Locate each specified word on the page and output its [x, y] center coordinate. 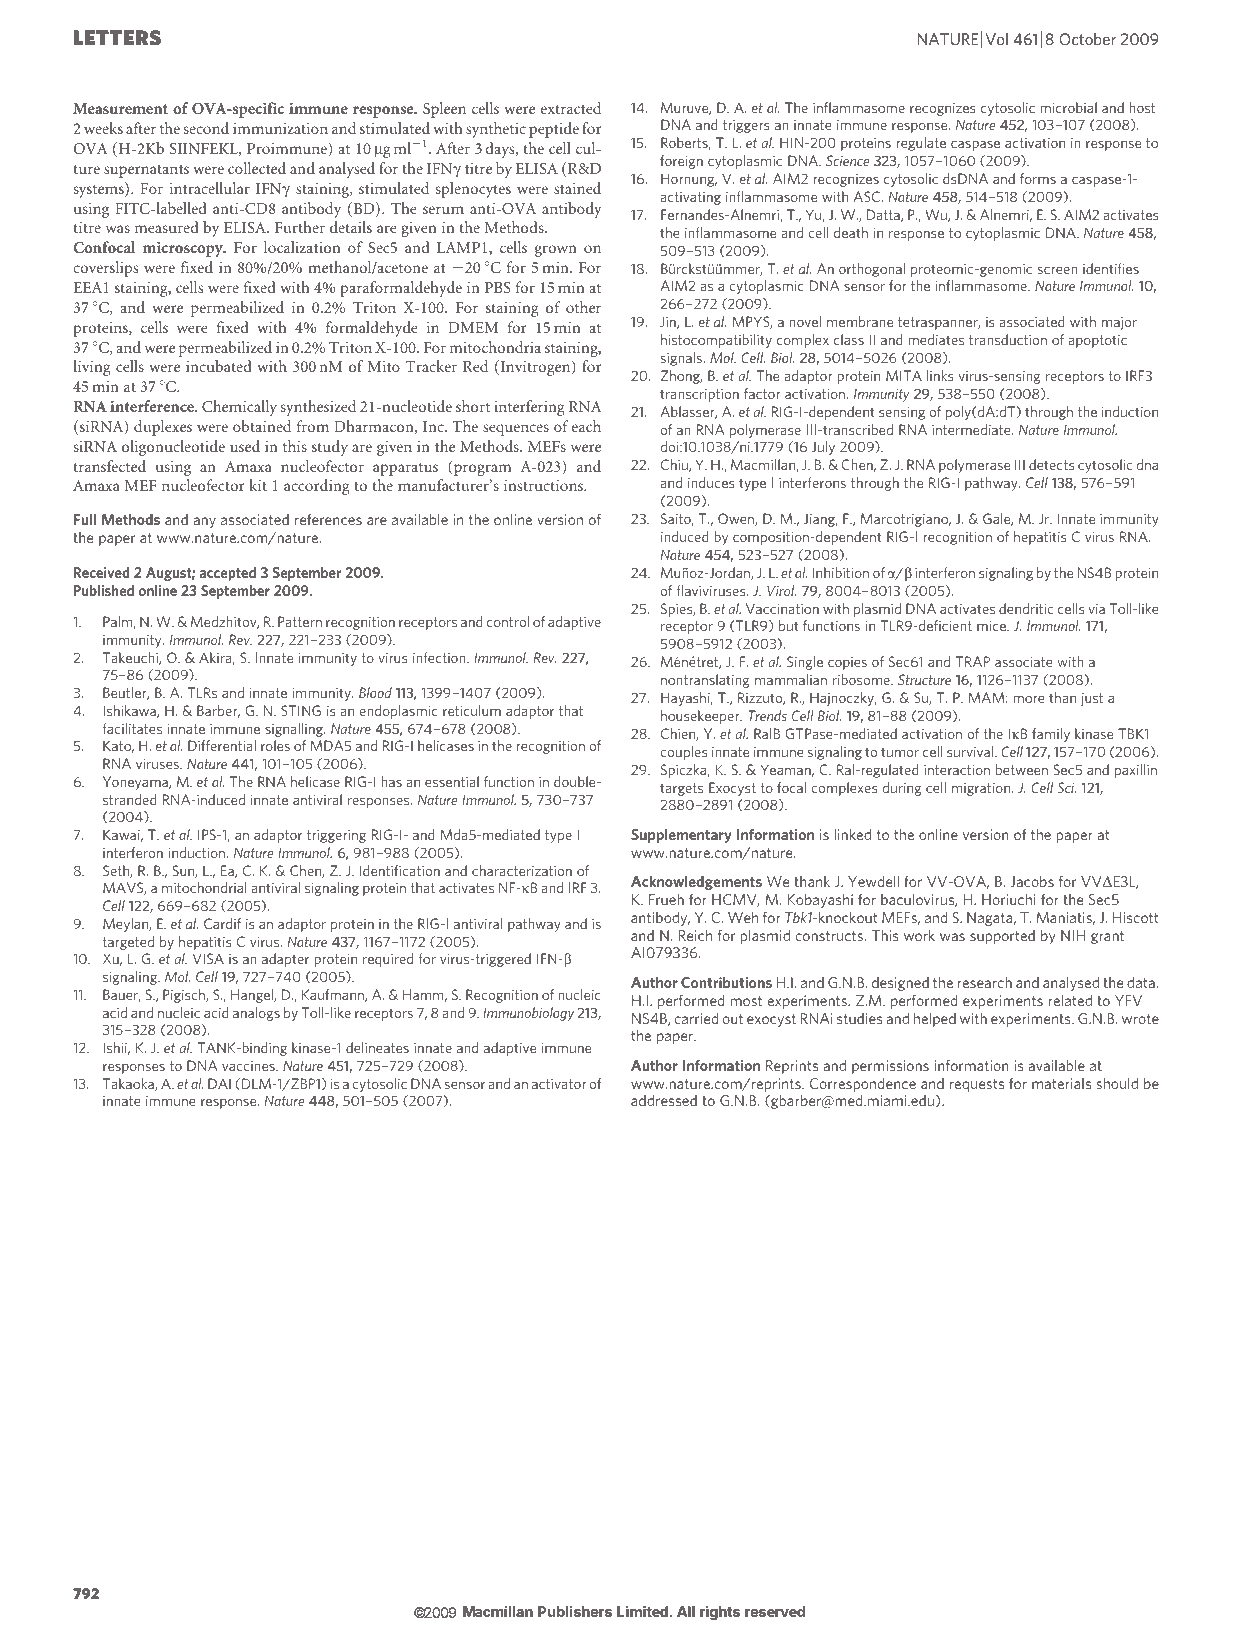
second [206, 128]
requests [977, 1085]
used [245, 446]
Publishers [575, 1611]
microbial [1068, 107]
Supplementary [681, 836]
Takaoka [129, 1084]
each [586, 426]
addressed [664, 1100]
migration [982, 789]
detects [1052, 464]
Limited [642, 1611]
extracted [571, 108]
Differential [222, 745]
